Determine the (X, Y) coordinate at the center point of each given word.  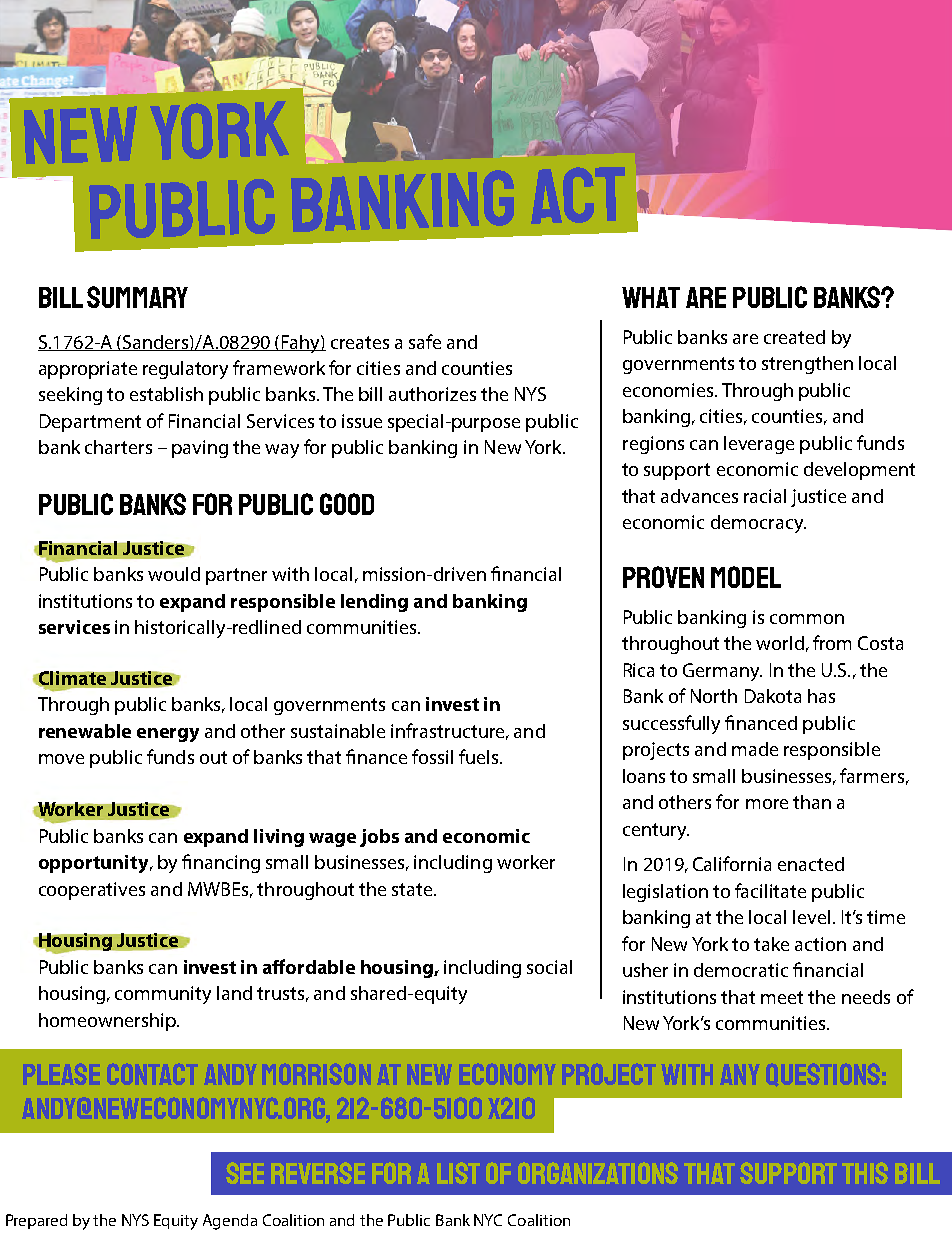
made (755, 749)
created (794, 337)
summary (137, 297)
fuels (480, 756)
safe (425, 341)
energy (168, 735)
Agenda (230, 1222)
